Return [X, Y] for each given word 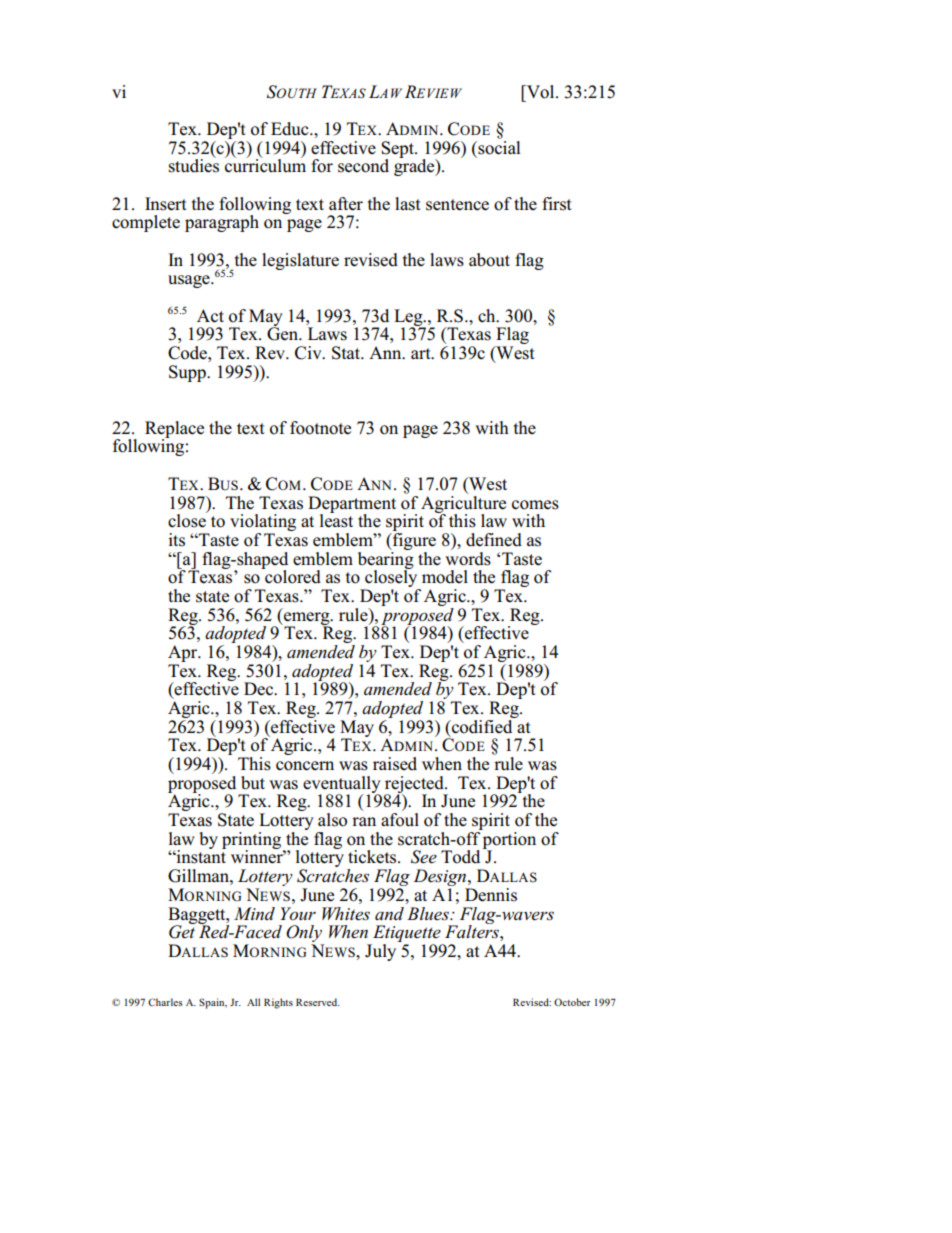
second [363, 166]
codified [482, 725]
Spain [213, 1003]
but [253, 783]
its [176, 540]
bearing [386, 560]
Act [210, 316]
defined [494, 540]
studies [194, 165]
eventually [342, 785]
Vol [541, 92]
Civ [309, 353]
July [382, 951]
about [489, 260]
